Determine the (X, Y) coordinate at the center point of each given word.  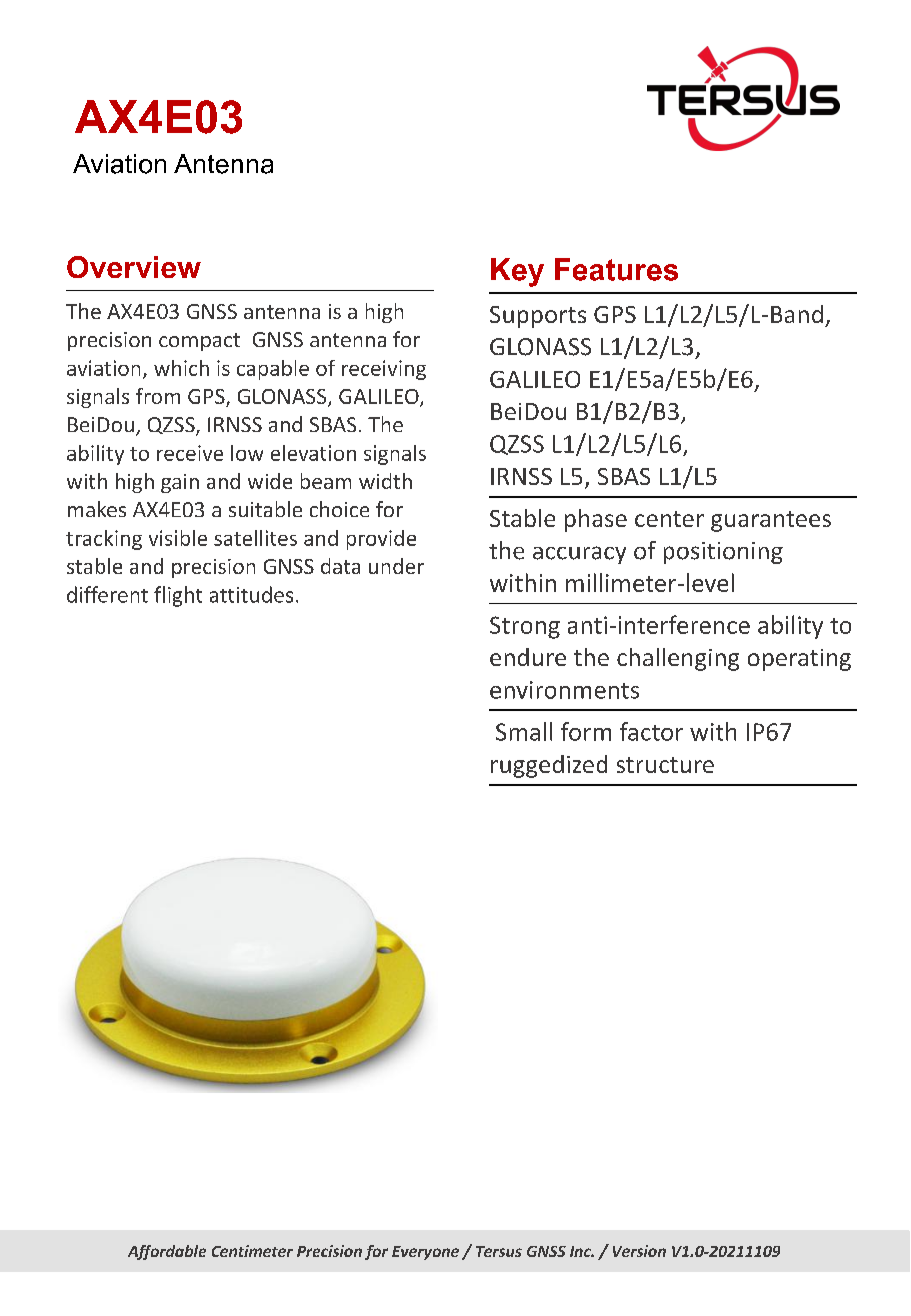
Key (517, 272)
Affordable (167, 1252)
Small (524, 731)
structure (665, 765)
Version (639, 1251)
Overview (134, 267)
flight (178, 596)
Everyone (425, 1253)
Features (616, 269)
